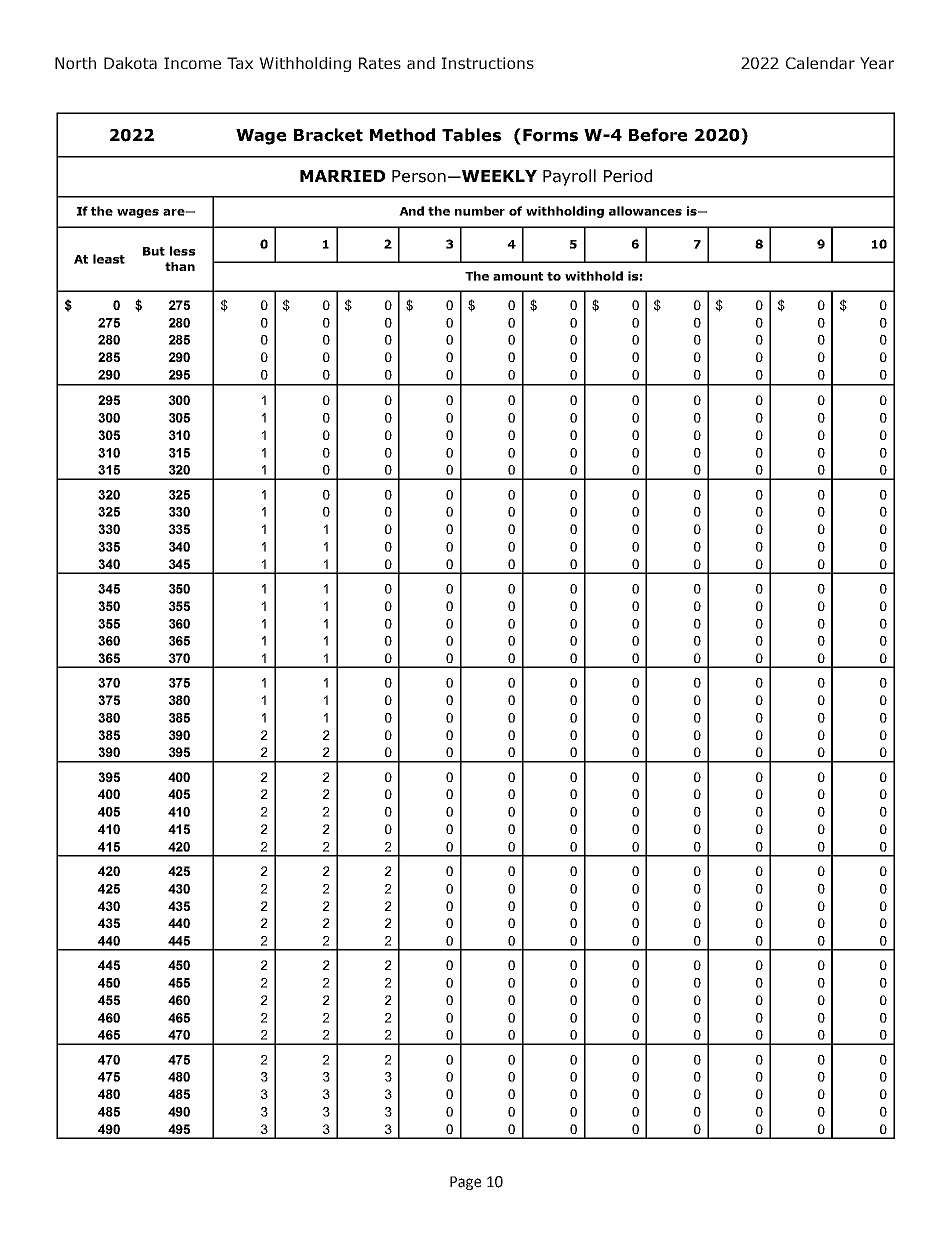  I want to click on than, so click(180, 266).
